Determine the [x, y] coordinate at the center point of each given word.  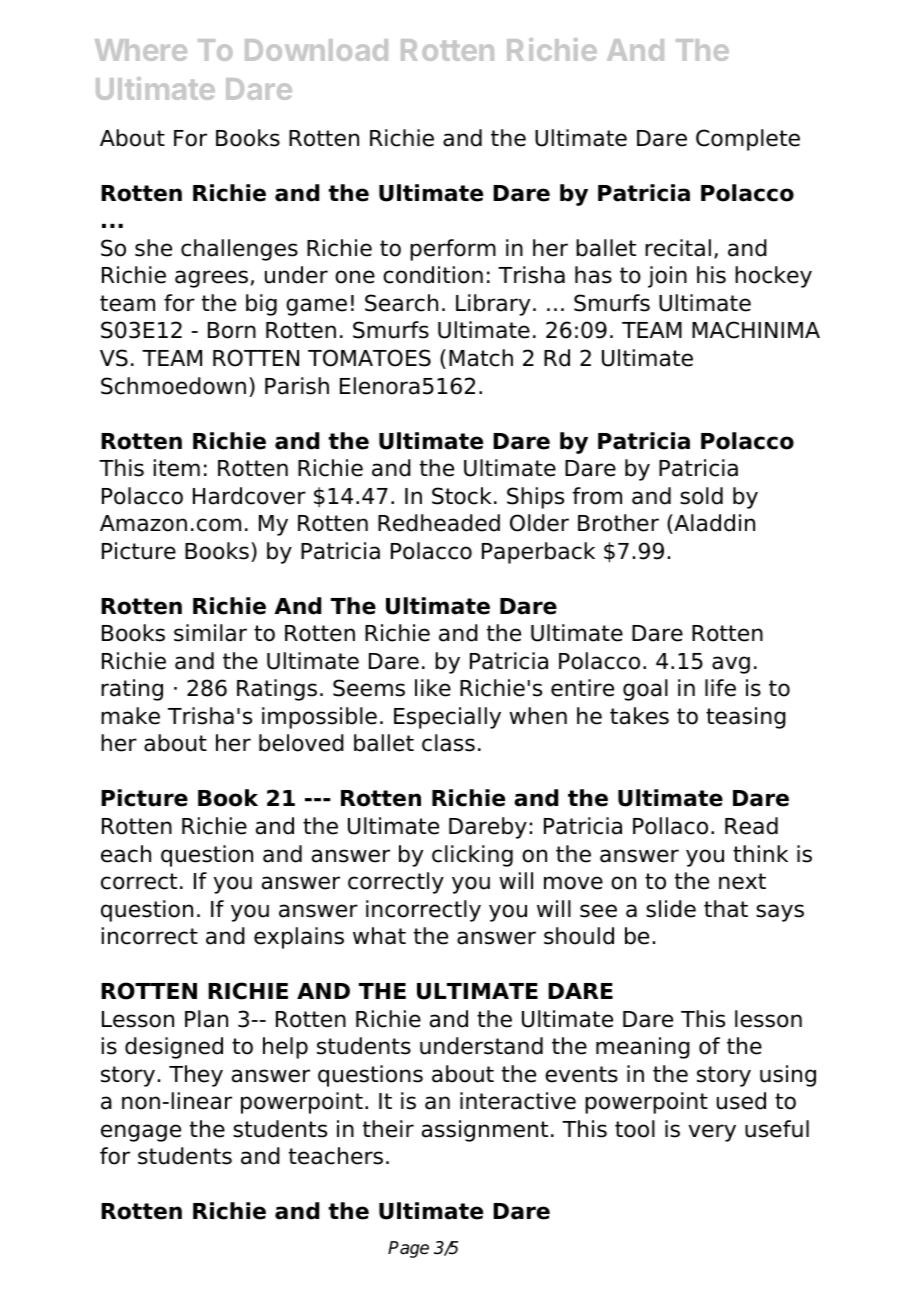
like [433, 688]
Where [141, 50]
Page [408, 1249]
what [379, 936]
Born [232, 330]
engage [141, 1133]
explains [299, 938]
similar [210, 633]
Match [481, 358]
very [712, 1133]
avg [731, 665]
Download [316, 50]
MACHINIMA [756, 330]
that [726, 909]
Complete [748, 140]
